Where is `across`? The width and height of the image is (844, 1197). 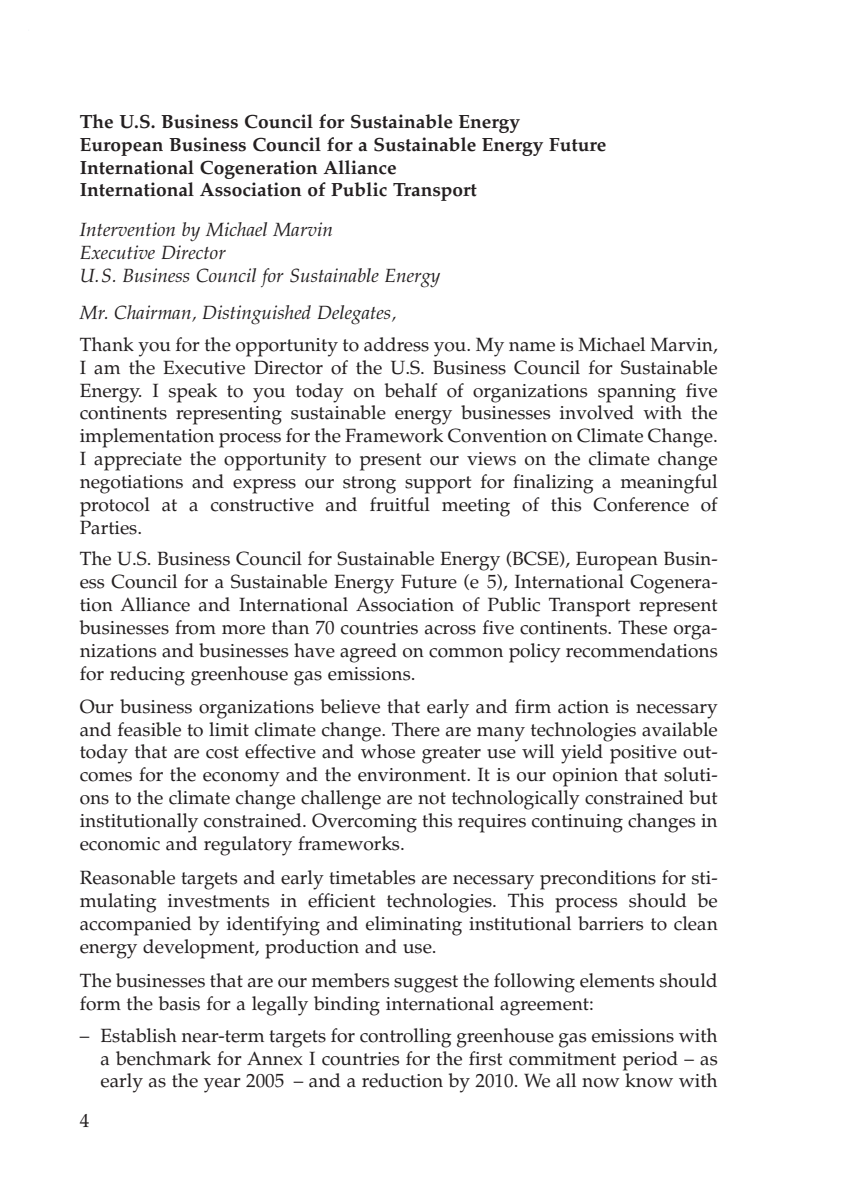 across is located at coordinates (450, 630).
